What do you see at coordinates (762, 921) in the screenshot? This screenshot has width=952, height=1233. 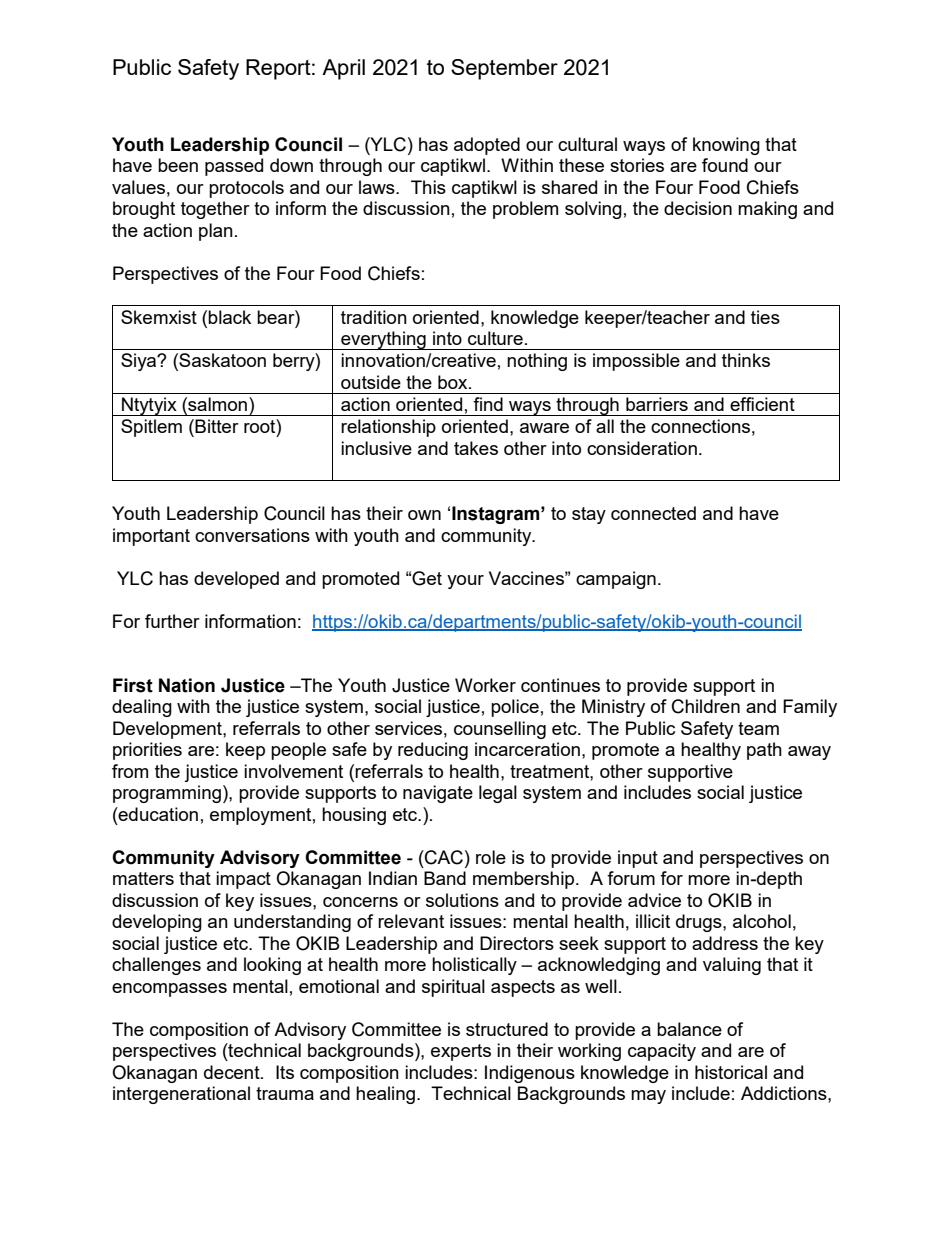 I see `alcohol` at bounding box center [762, 921].
